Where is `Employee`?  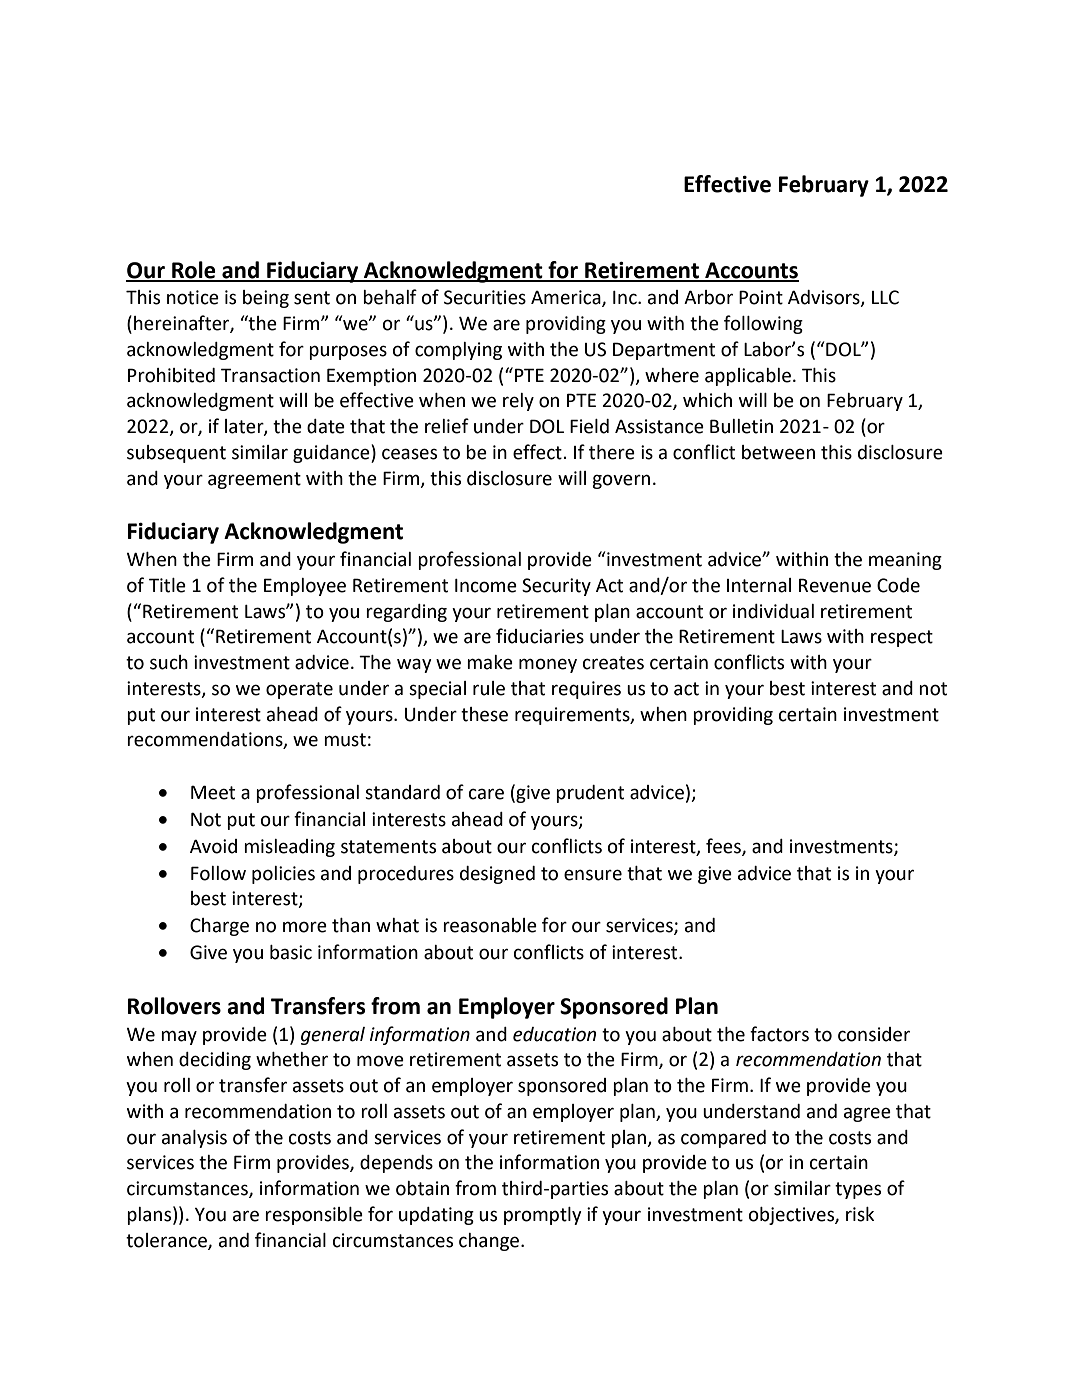
Employee is located at coordinates (305, 587).
